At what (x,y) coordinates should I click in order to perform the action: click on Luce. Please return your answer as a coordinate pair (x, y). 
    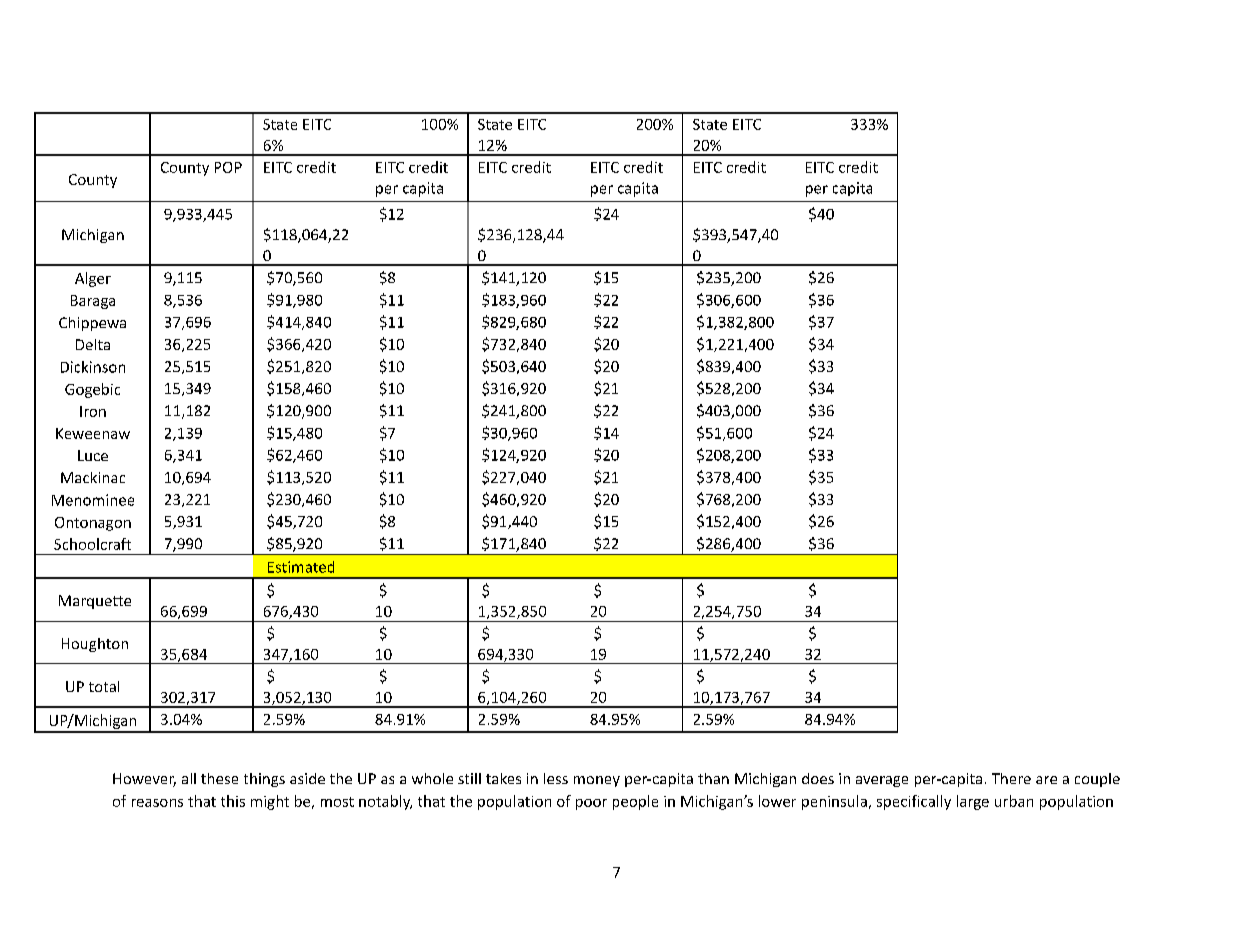
    Looking at the image, I should click on (93, 455).
